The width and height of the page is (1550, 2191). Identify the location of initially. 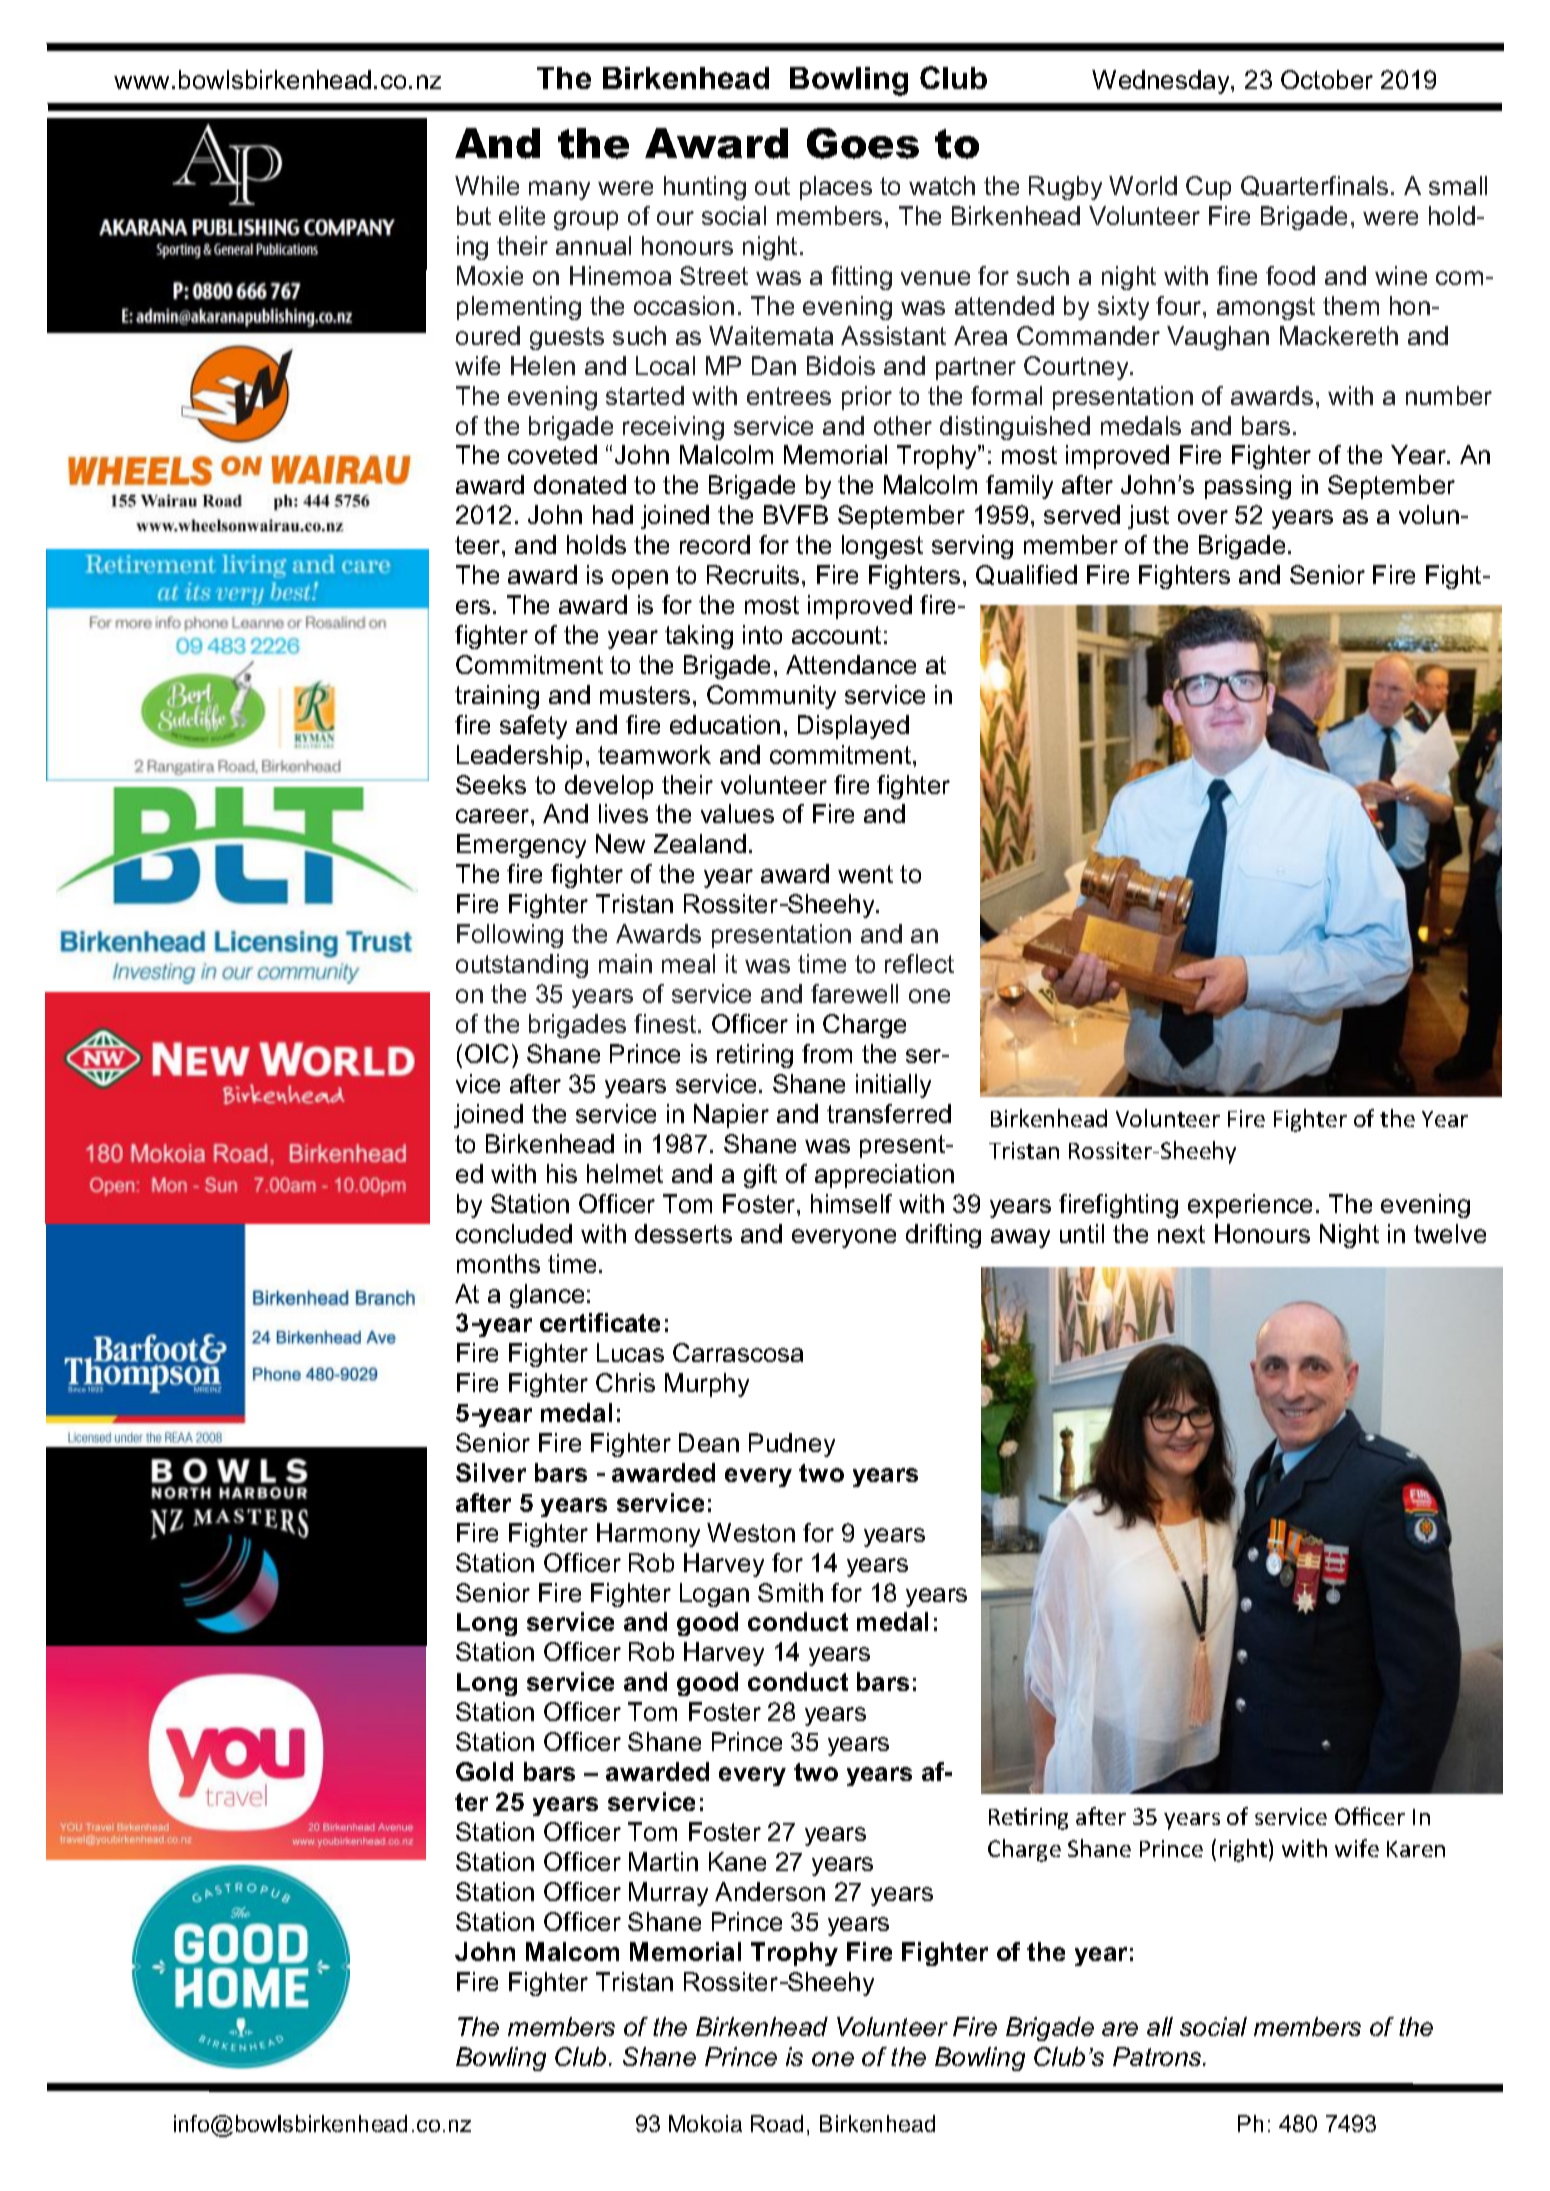
(893, 1086).
